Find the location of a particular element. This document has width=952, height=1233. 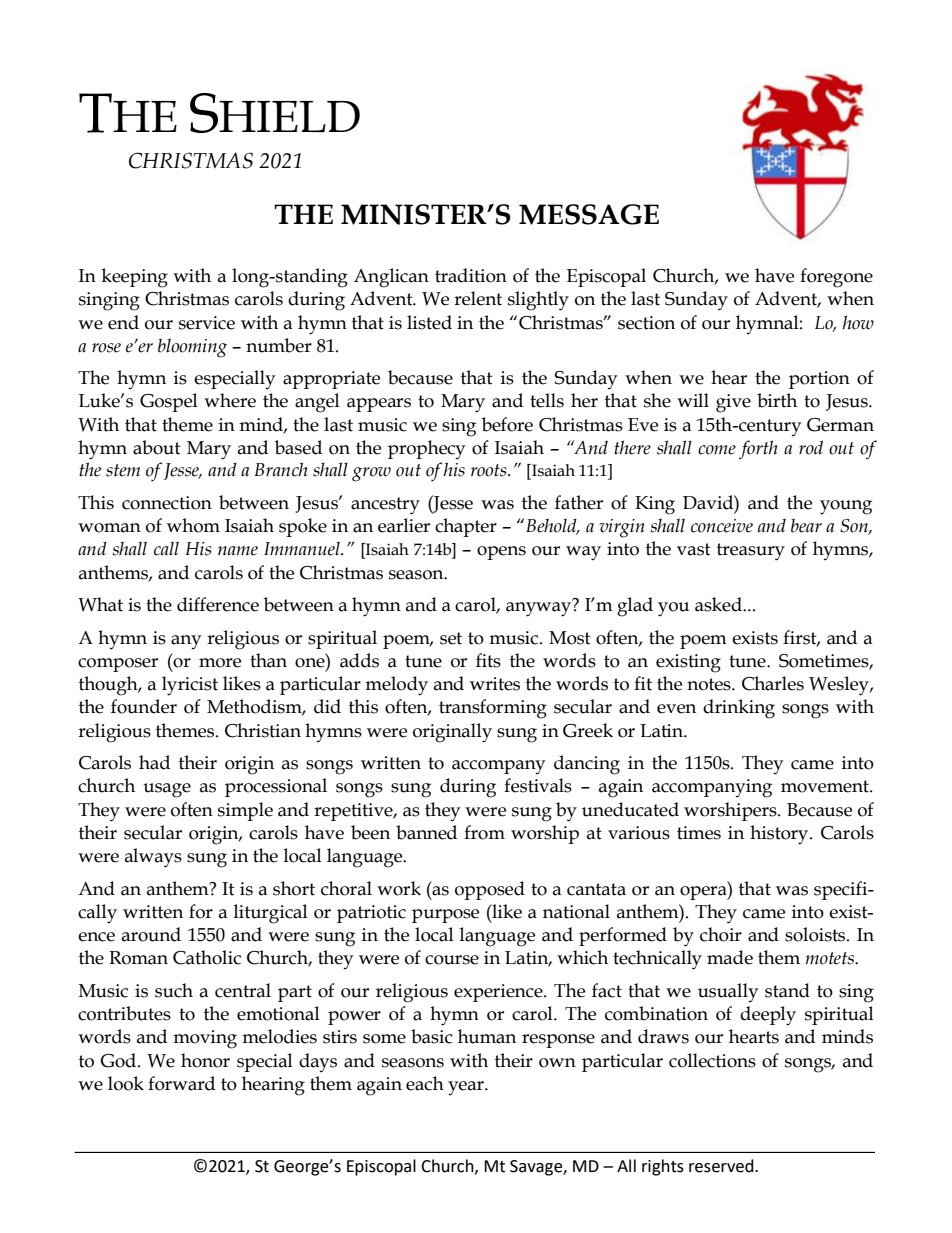

whom is located at coordinates (193, 525).
